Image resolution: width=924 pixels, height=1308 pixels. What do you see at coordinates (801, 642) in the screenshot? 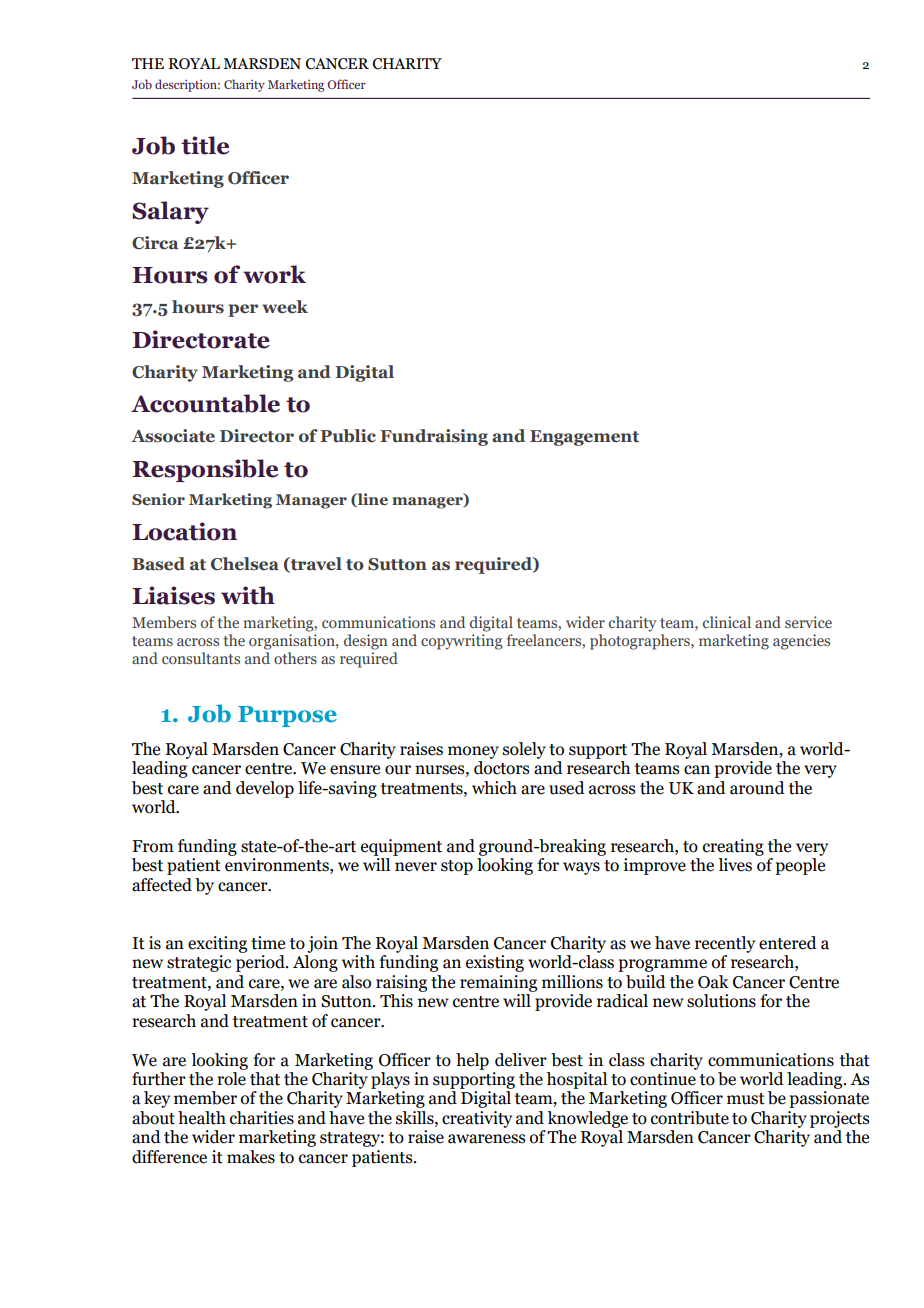
I see `agencies` at bounding box center [801, 642].
